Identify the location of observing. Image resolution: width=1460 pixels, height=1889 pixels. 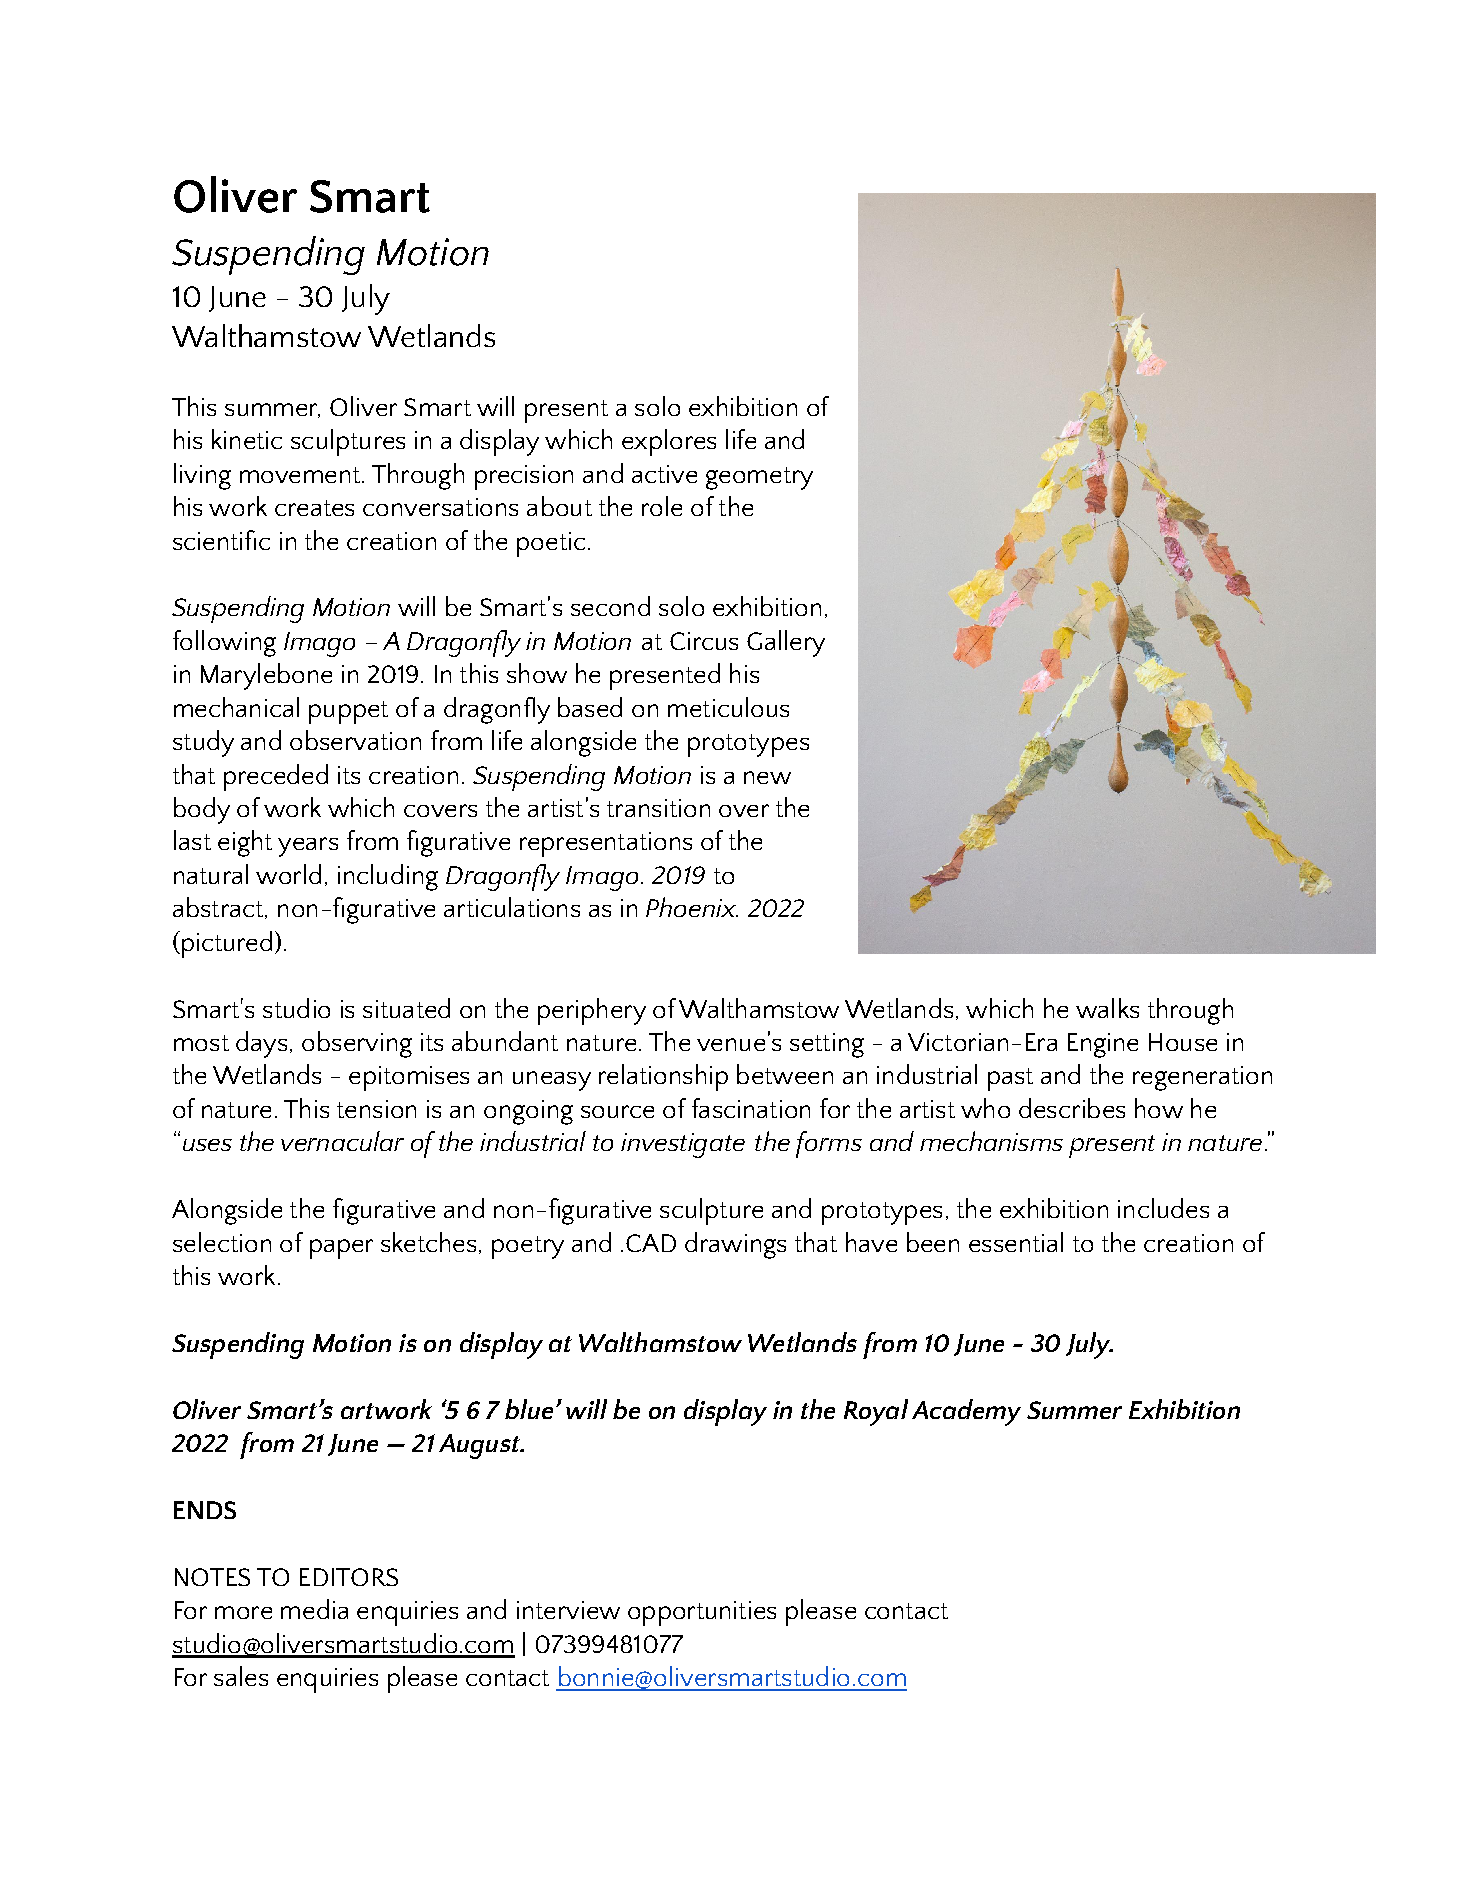
(357, 1044).
